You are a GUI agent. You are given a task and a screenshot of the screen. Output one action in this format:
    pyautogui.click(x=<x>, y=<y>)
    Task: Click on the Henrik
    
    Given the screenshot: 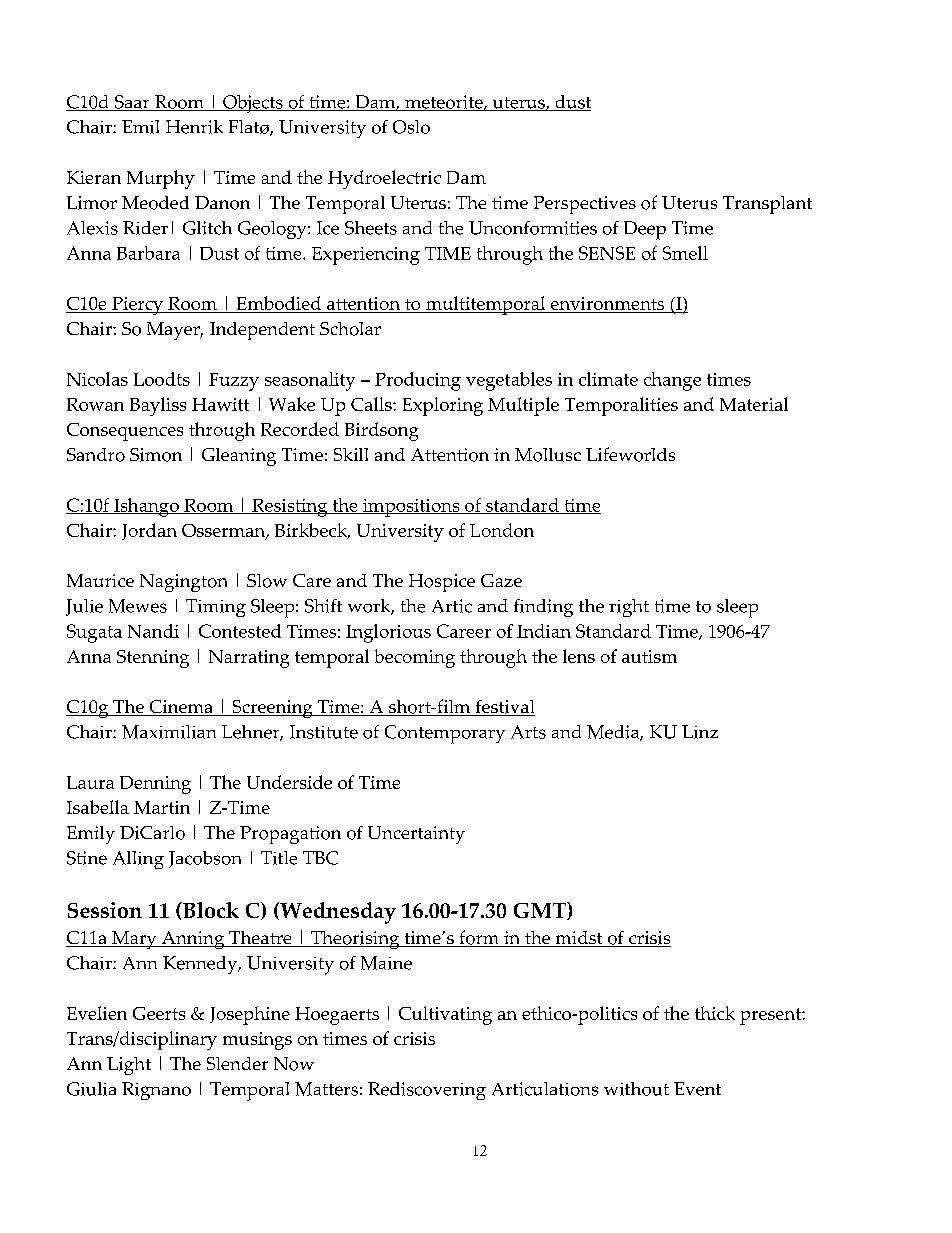 What is the action you would take?
    pyautogui.click(x=194, y=127)
